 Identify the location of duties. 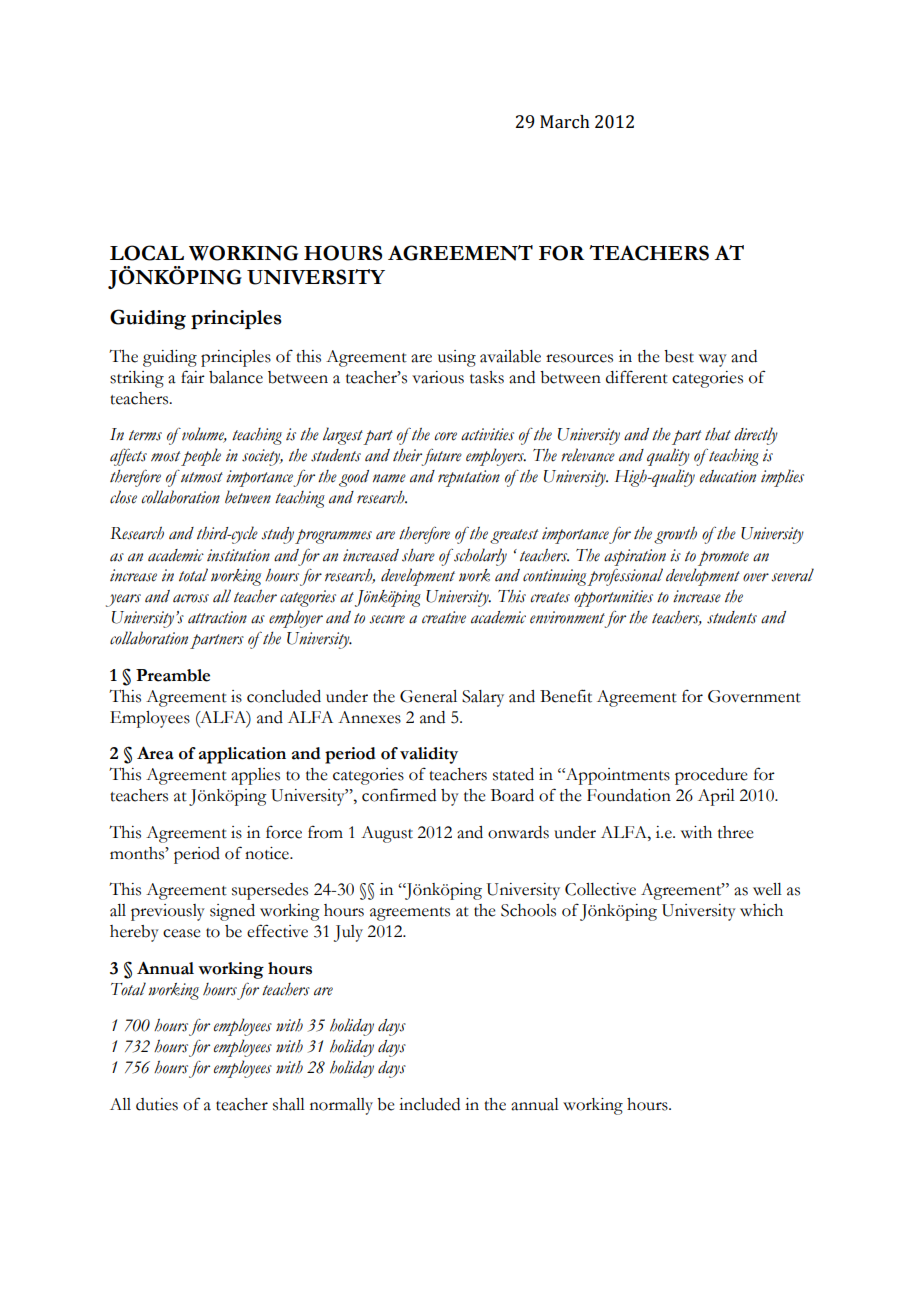
(157, 1104).
